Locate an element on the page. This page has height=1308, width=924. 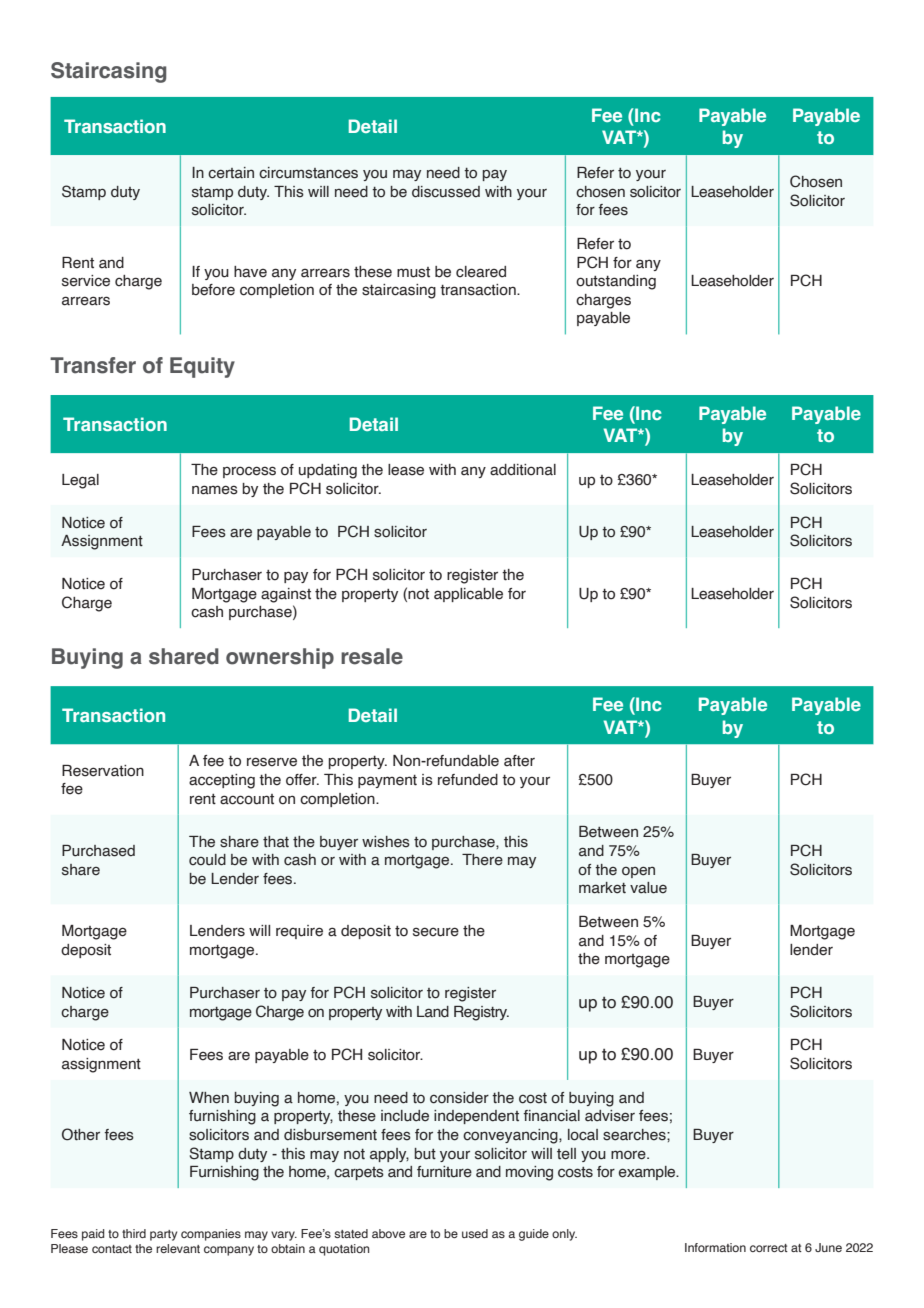
names is located at coordinates (215, 490).
